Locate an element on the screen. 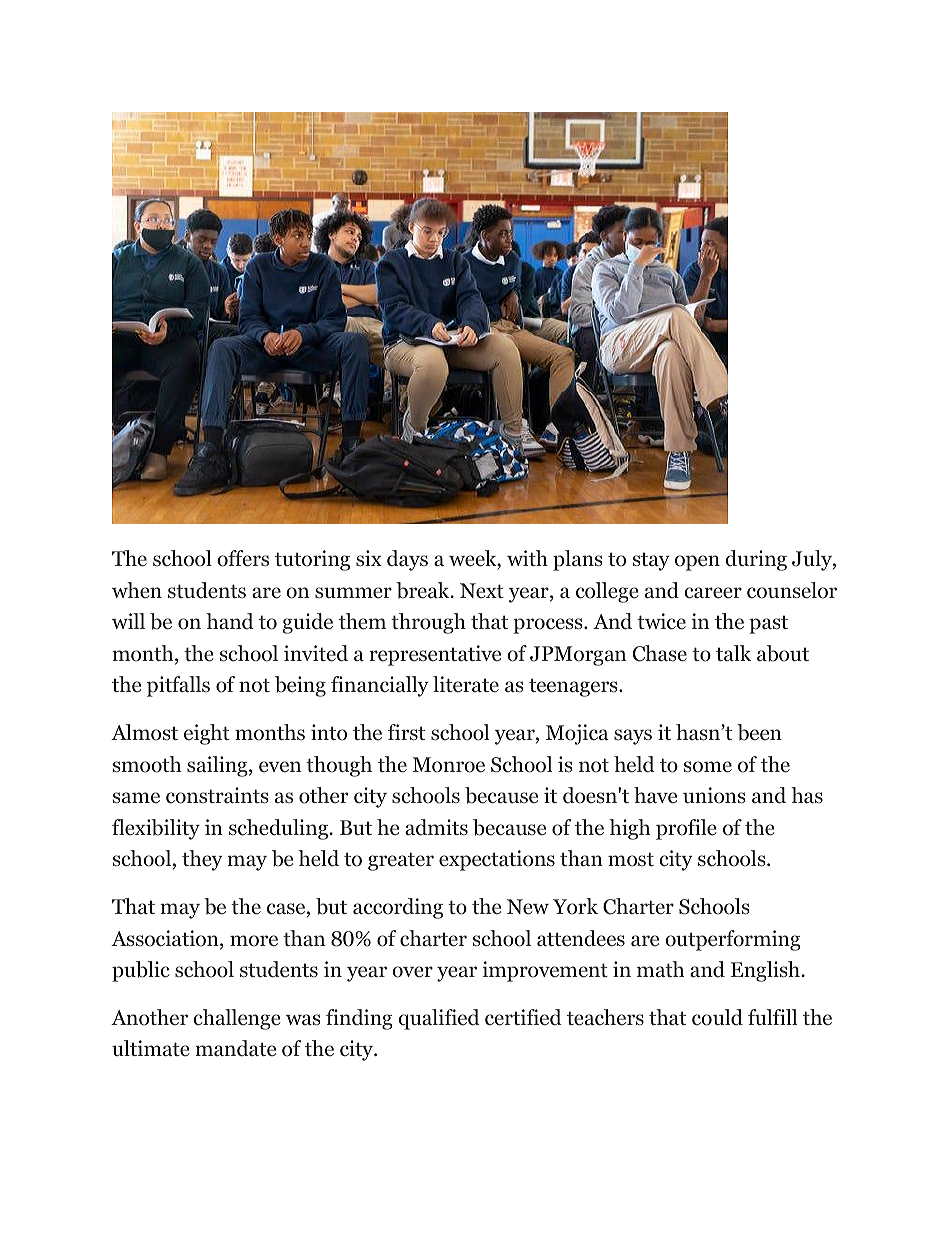 The image size is (952, 1233). could is located at coordinates (717, 1017).
